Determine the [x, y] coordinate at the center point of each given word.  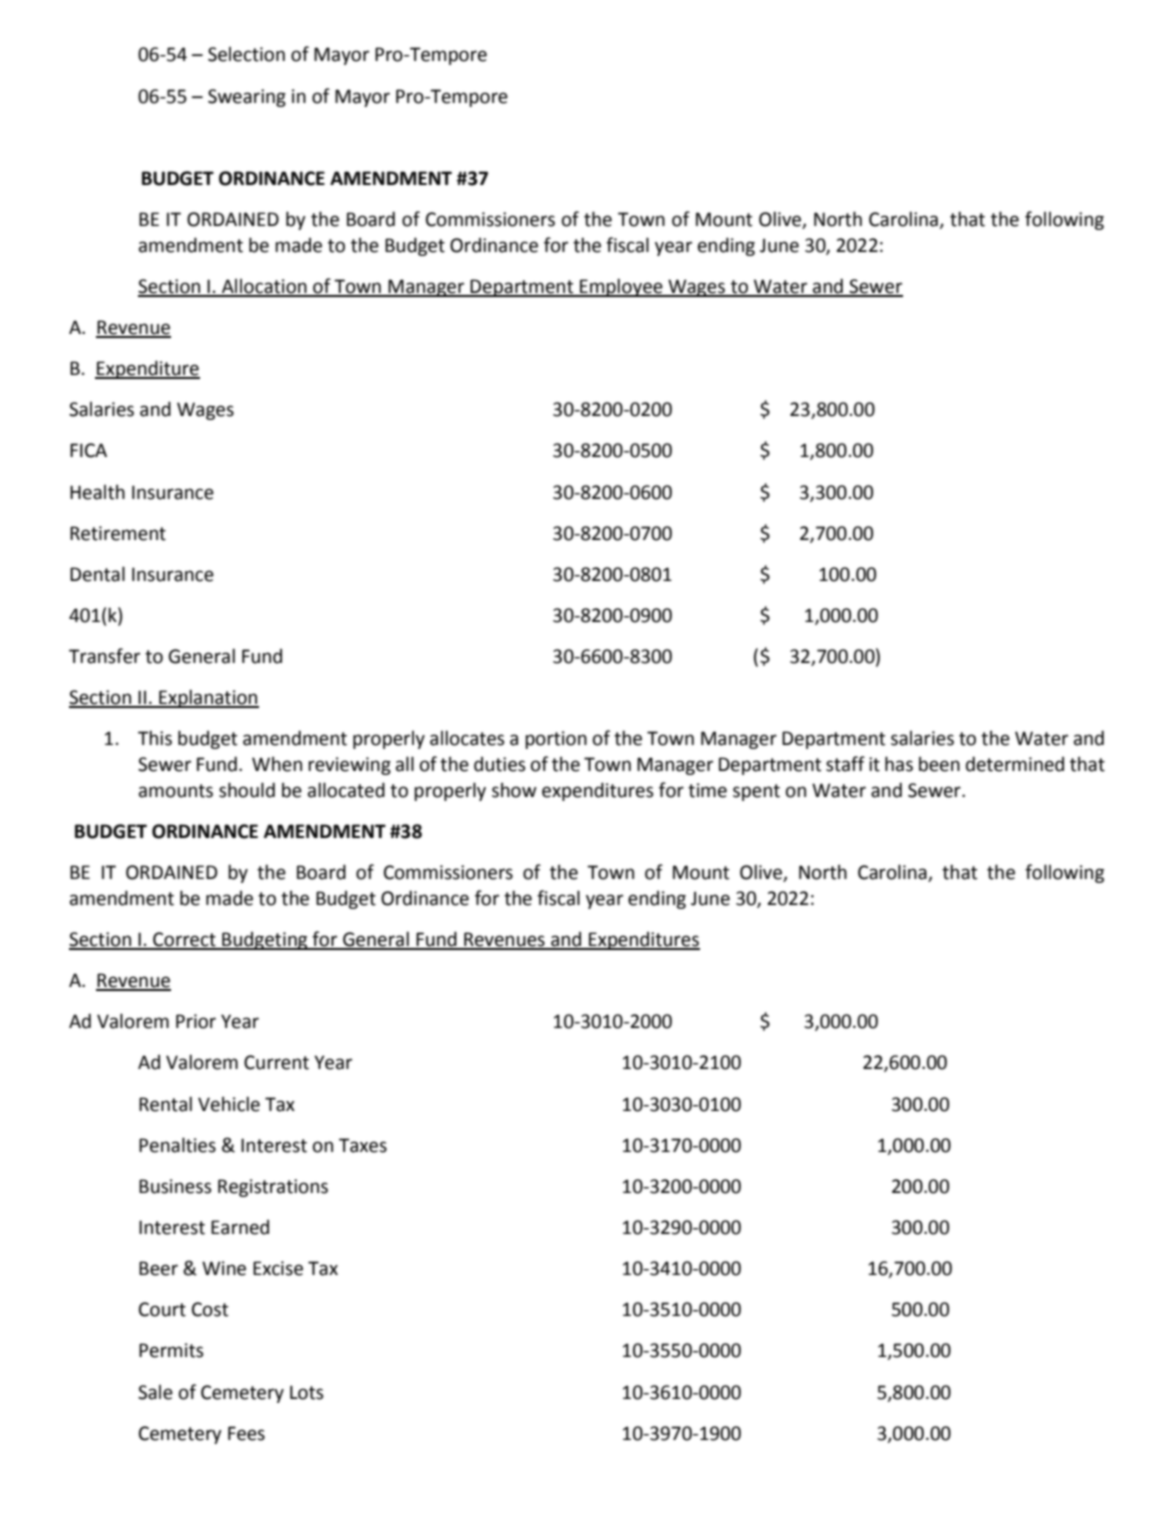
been [939, 764]
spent [756, 792]
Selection [246, 54]
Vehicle [229, 1104]
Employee [621, 287]
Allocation [264, 287]
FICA [88, 450]
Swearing [247, 98]
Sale [155, 1392]
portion [556, 740]
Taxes [363, 1145]
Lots [306, 1392]
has [899, 764]
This [155, 738]
